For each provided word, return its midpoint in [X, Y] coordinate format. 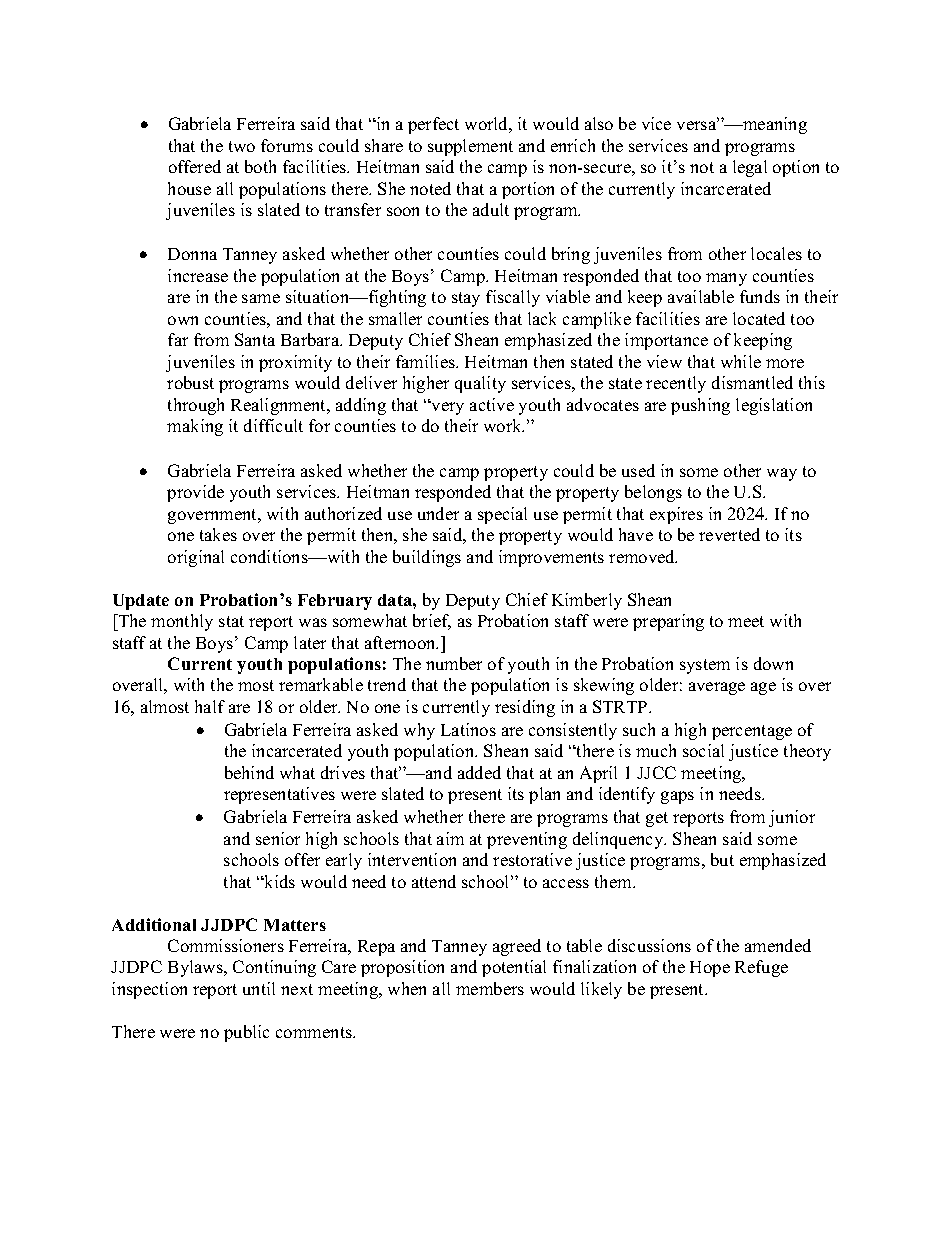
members [490, 988]
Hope [710, 969]
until [259, 988]
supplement [470, 147]
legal [750, 168]
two [242, 146]
